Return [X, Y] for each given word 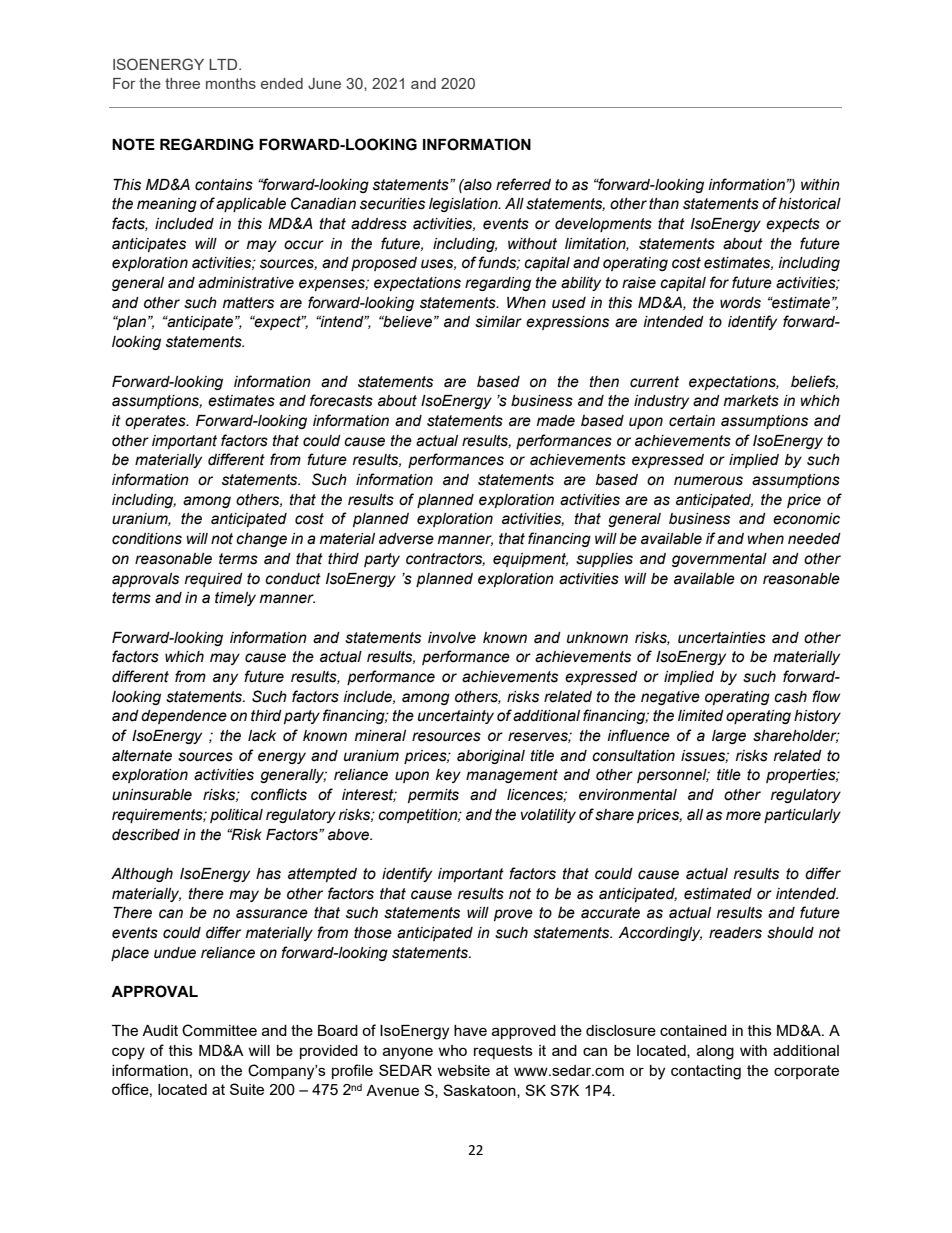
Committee [219, 1030]
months [231, 83]
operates [156, 422]
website [463, 1070]
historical [810, 204]
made [556, 421]
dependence [184, 717]
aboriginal [491, 757]
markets [751, 401]
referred [523, 184]
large [729, 737]
